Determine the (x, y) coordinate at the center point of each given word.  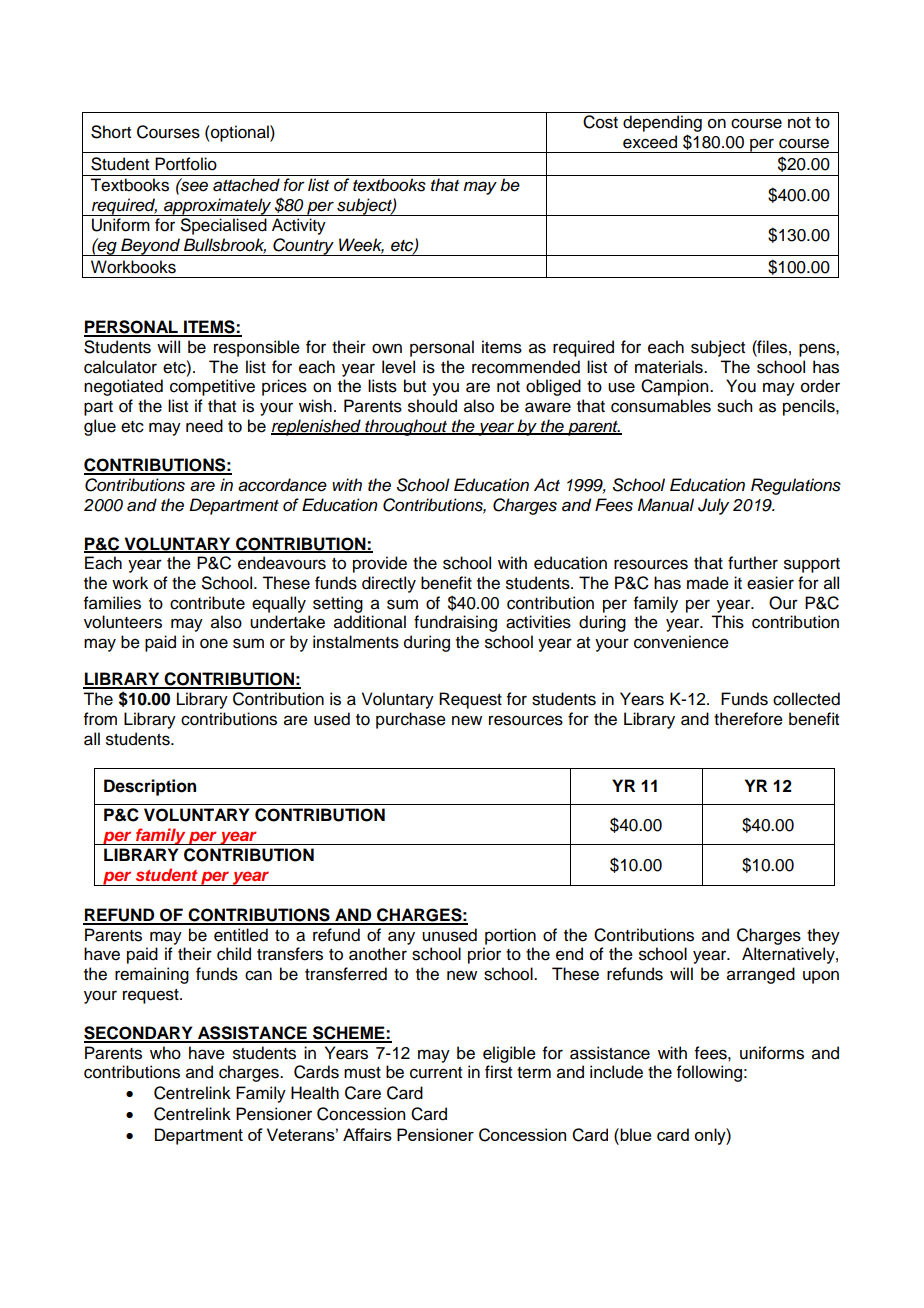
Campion (676, 387)
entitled (241, 935)
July (713, 506)
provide (380, 564)
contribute (207, 603)
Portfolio (186, 164)
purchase (411, 720)
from (100, 719)
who (165, 1053)
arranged (761, 975)
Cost (600, 122)
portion (510, 936)
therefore (748, 719)
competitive (212, 387)
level (398, 367)
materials (670, 367)
